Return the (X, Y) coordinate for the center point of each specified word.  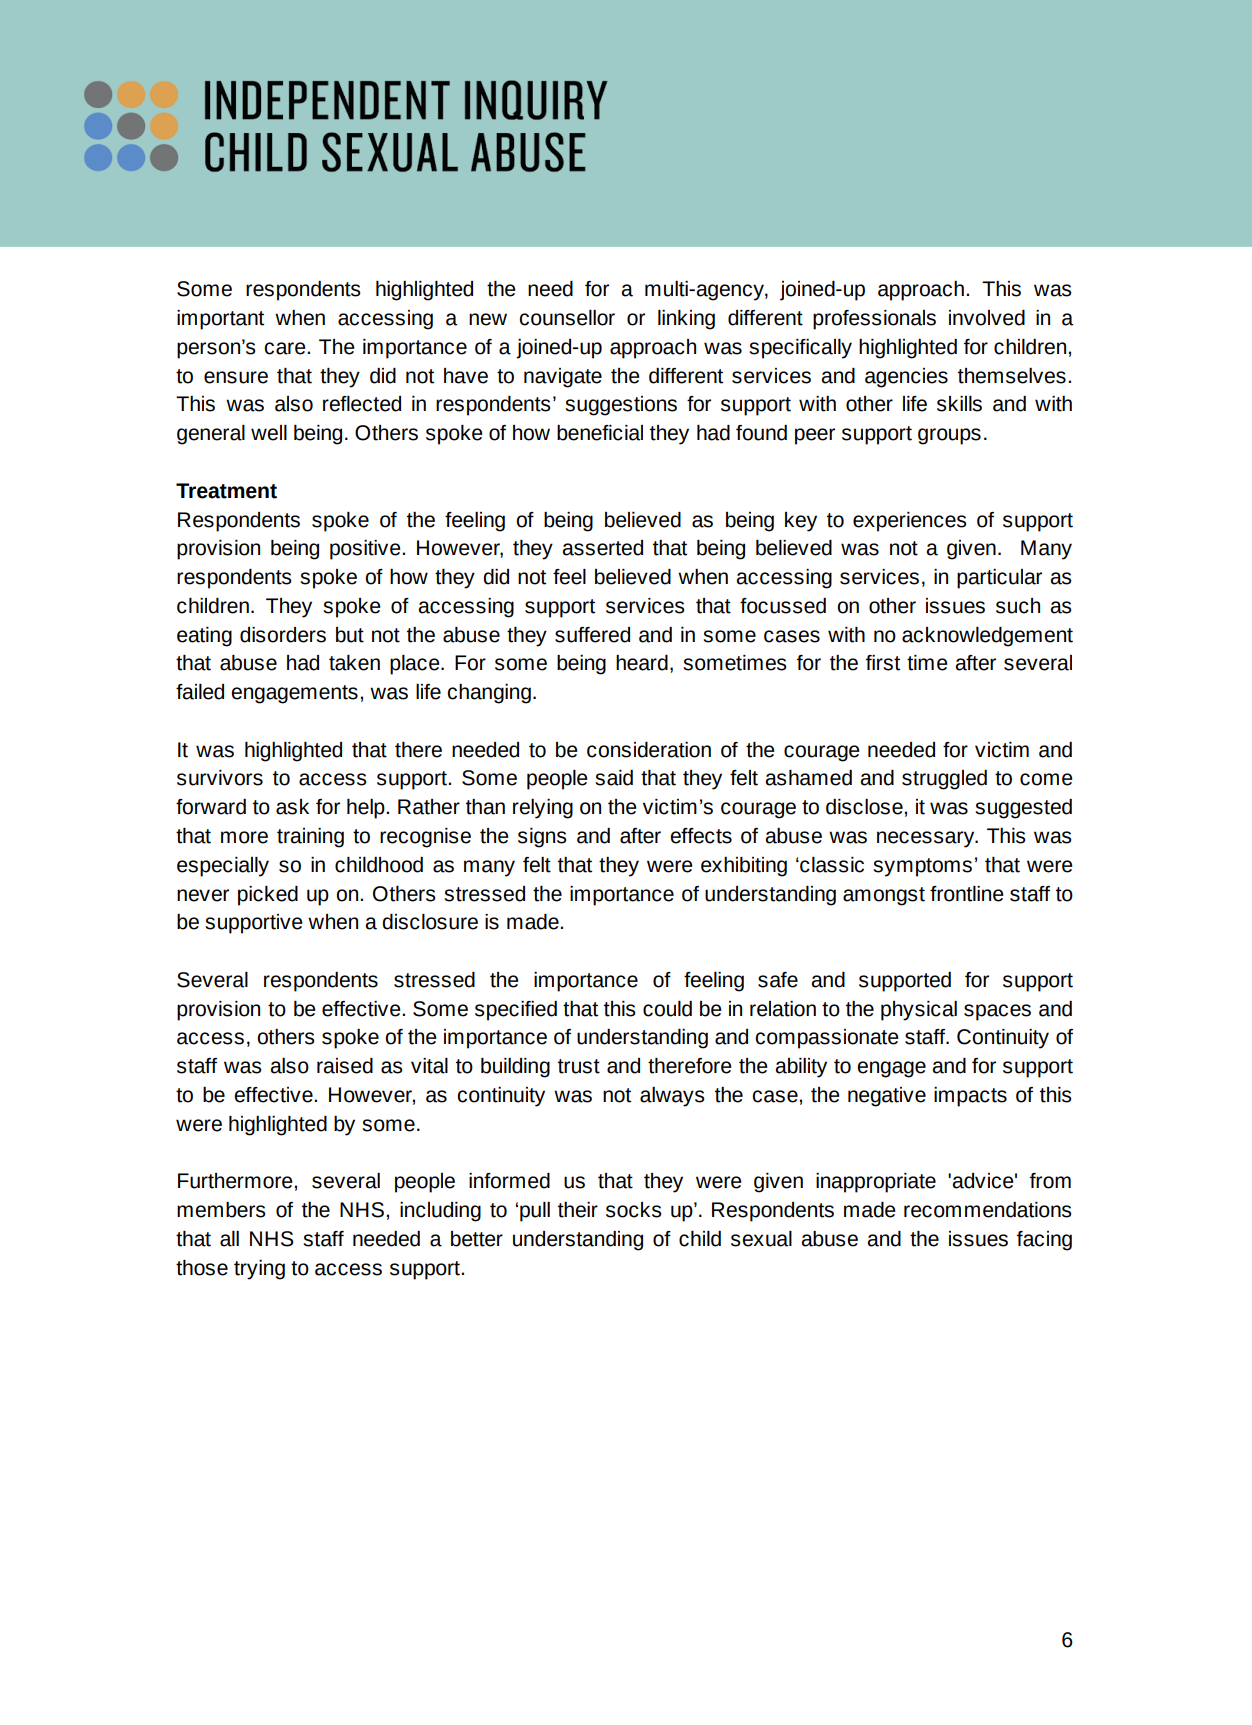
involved (987, 318)
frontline (966, 894)
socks (633, 1210)
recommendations (987, 1210)
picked (268, 896)
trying (259, 1270)
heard (642, 663)
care (286, 348)
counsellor (567, 318)
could (667, 1009)
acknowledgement (987, 637)
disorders (283, 635)
